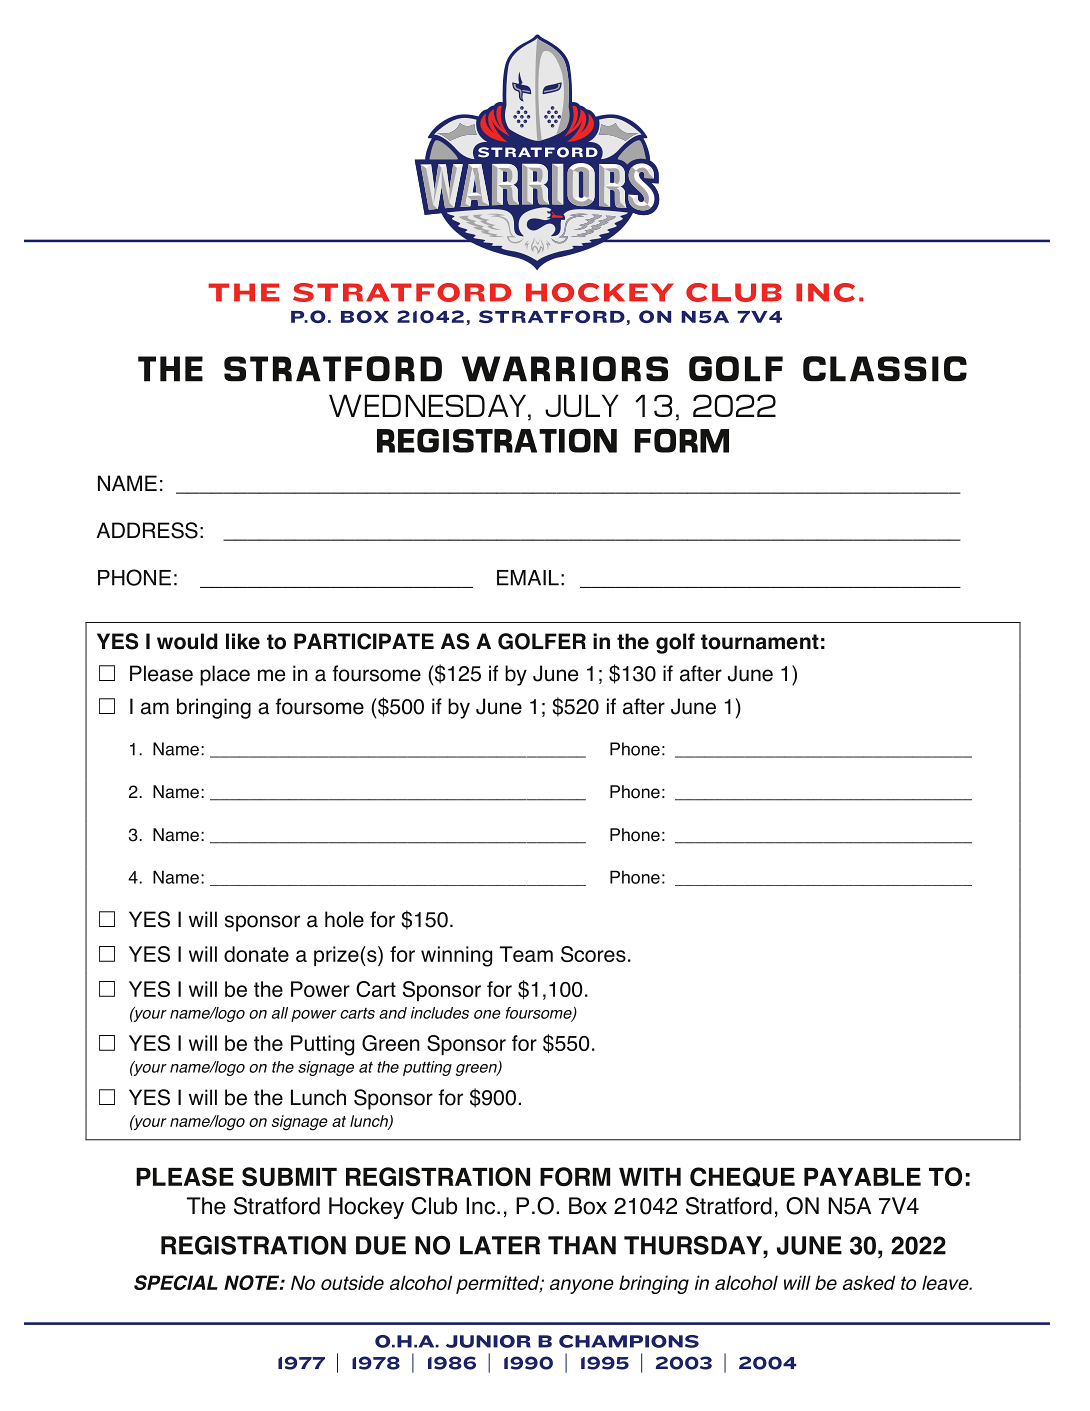 This screenshot has width=1090, height=1411. Describe the element at coordinates (885, 369) in the screenshot. I see `CLASSIC` at that location.
